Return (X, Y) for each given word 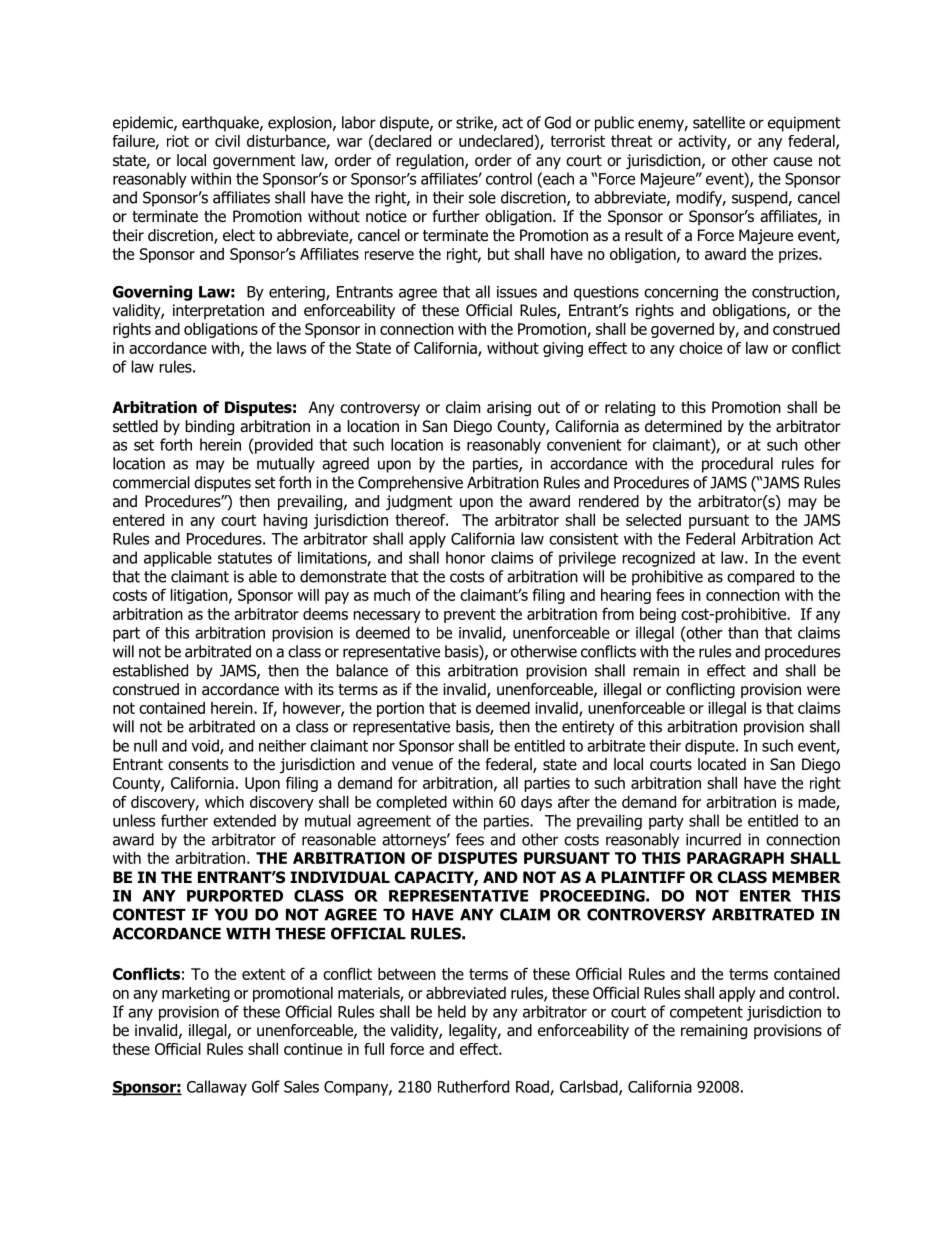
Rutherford (473, 1086)
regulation (431, 162)
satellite (719, 122)
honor (465, 557)
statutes (245, 558)
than (743, 632)
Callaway (217, 1088)
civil (227, 141)
